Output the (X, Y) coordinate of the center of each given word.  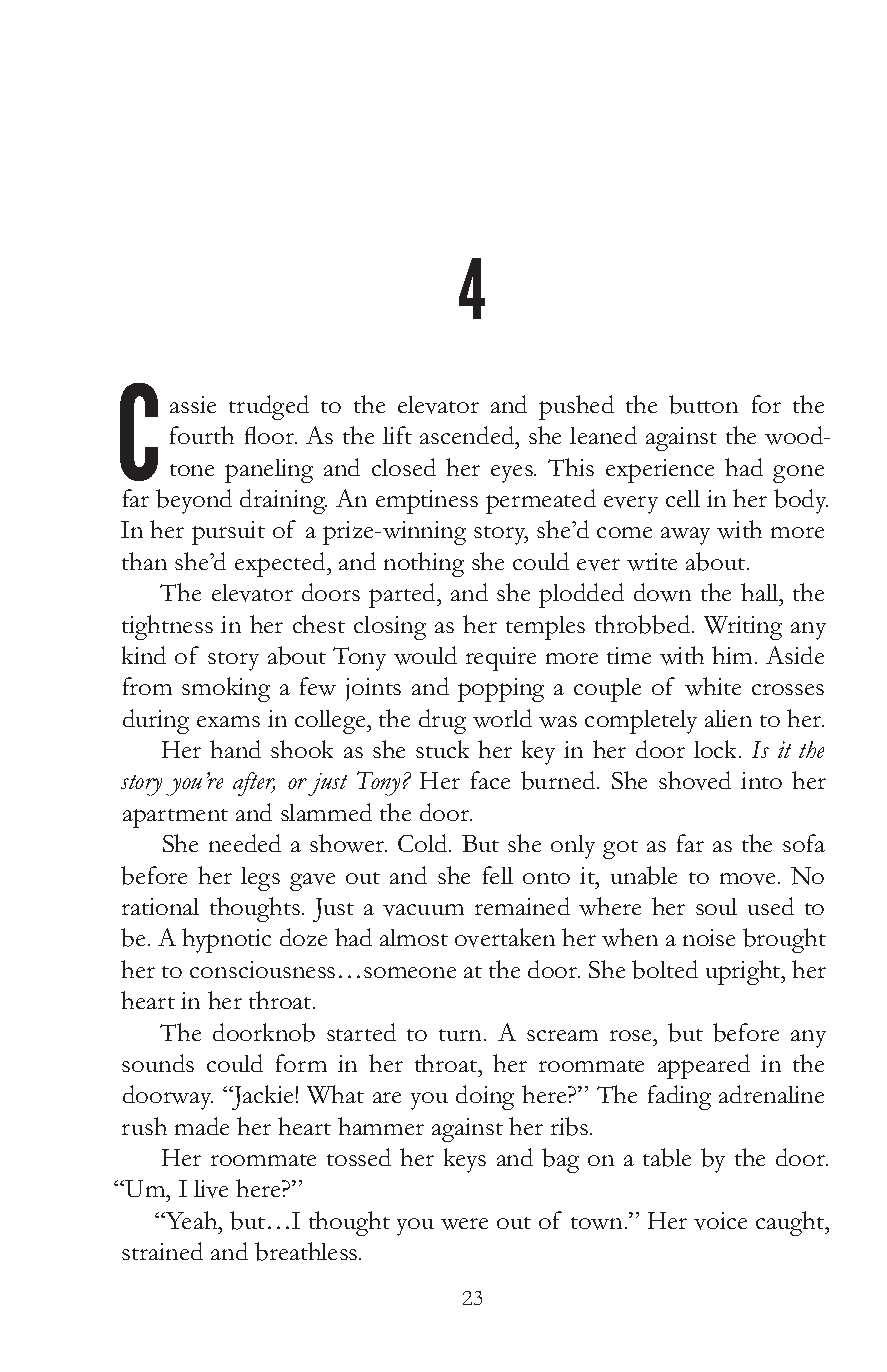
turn (462, 1035)
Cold (424, 843)
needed (245, 843)
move (747, 879)
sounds (158, 1063)
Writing (743, 628)
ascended (468, 435)
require (501, 659)
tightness (167, 627)
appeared (704, 1066)
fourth (202, 435)
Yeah (192, 1220)
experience (660, 471)
